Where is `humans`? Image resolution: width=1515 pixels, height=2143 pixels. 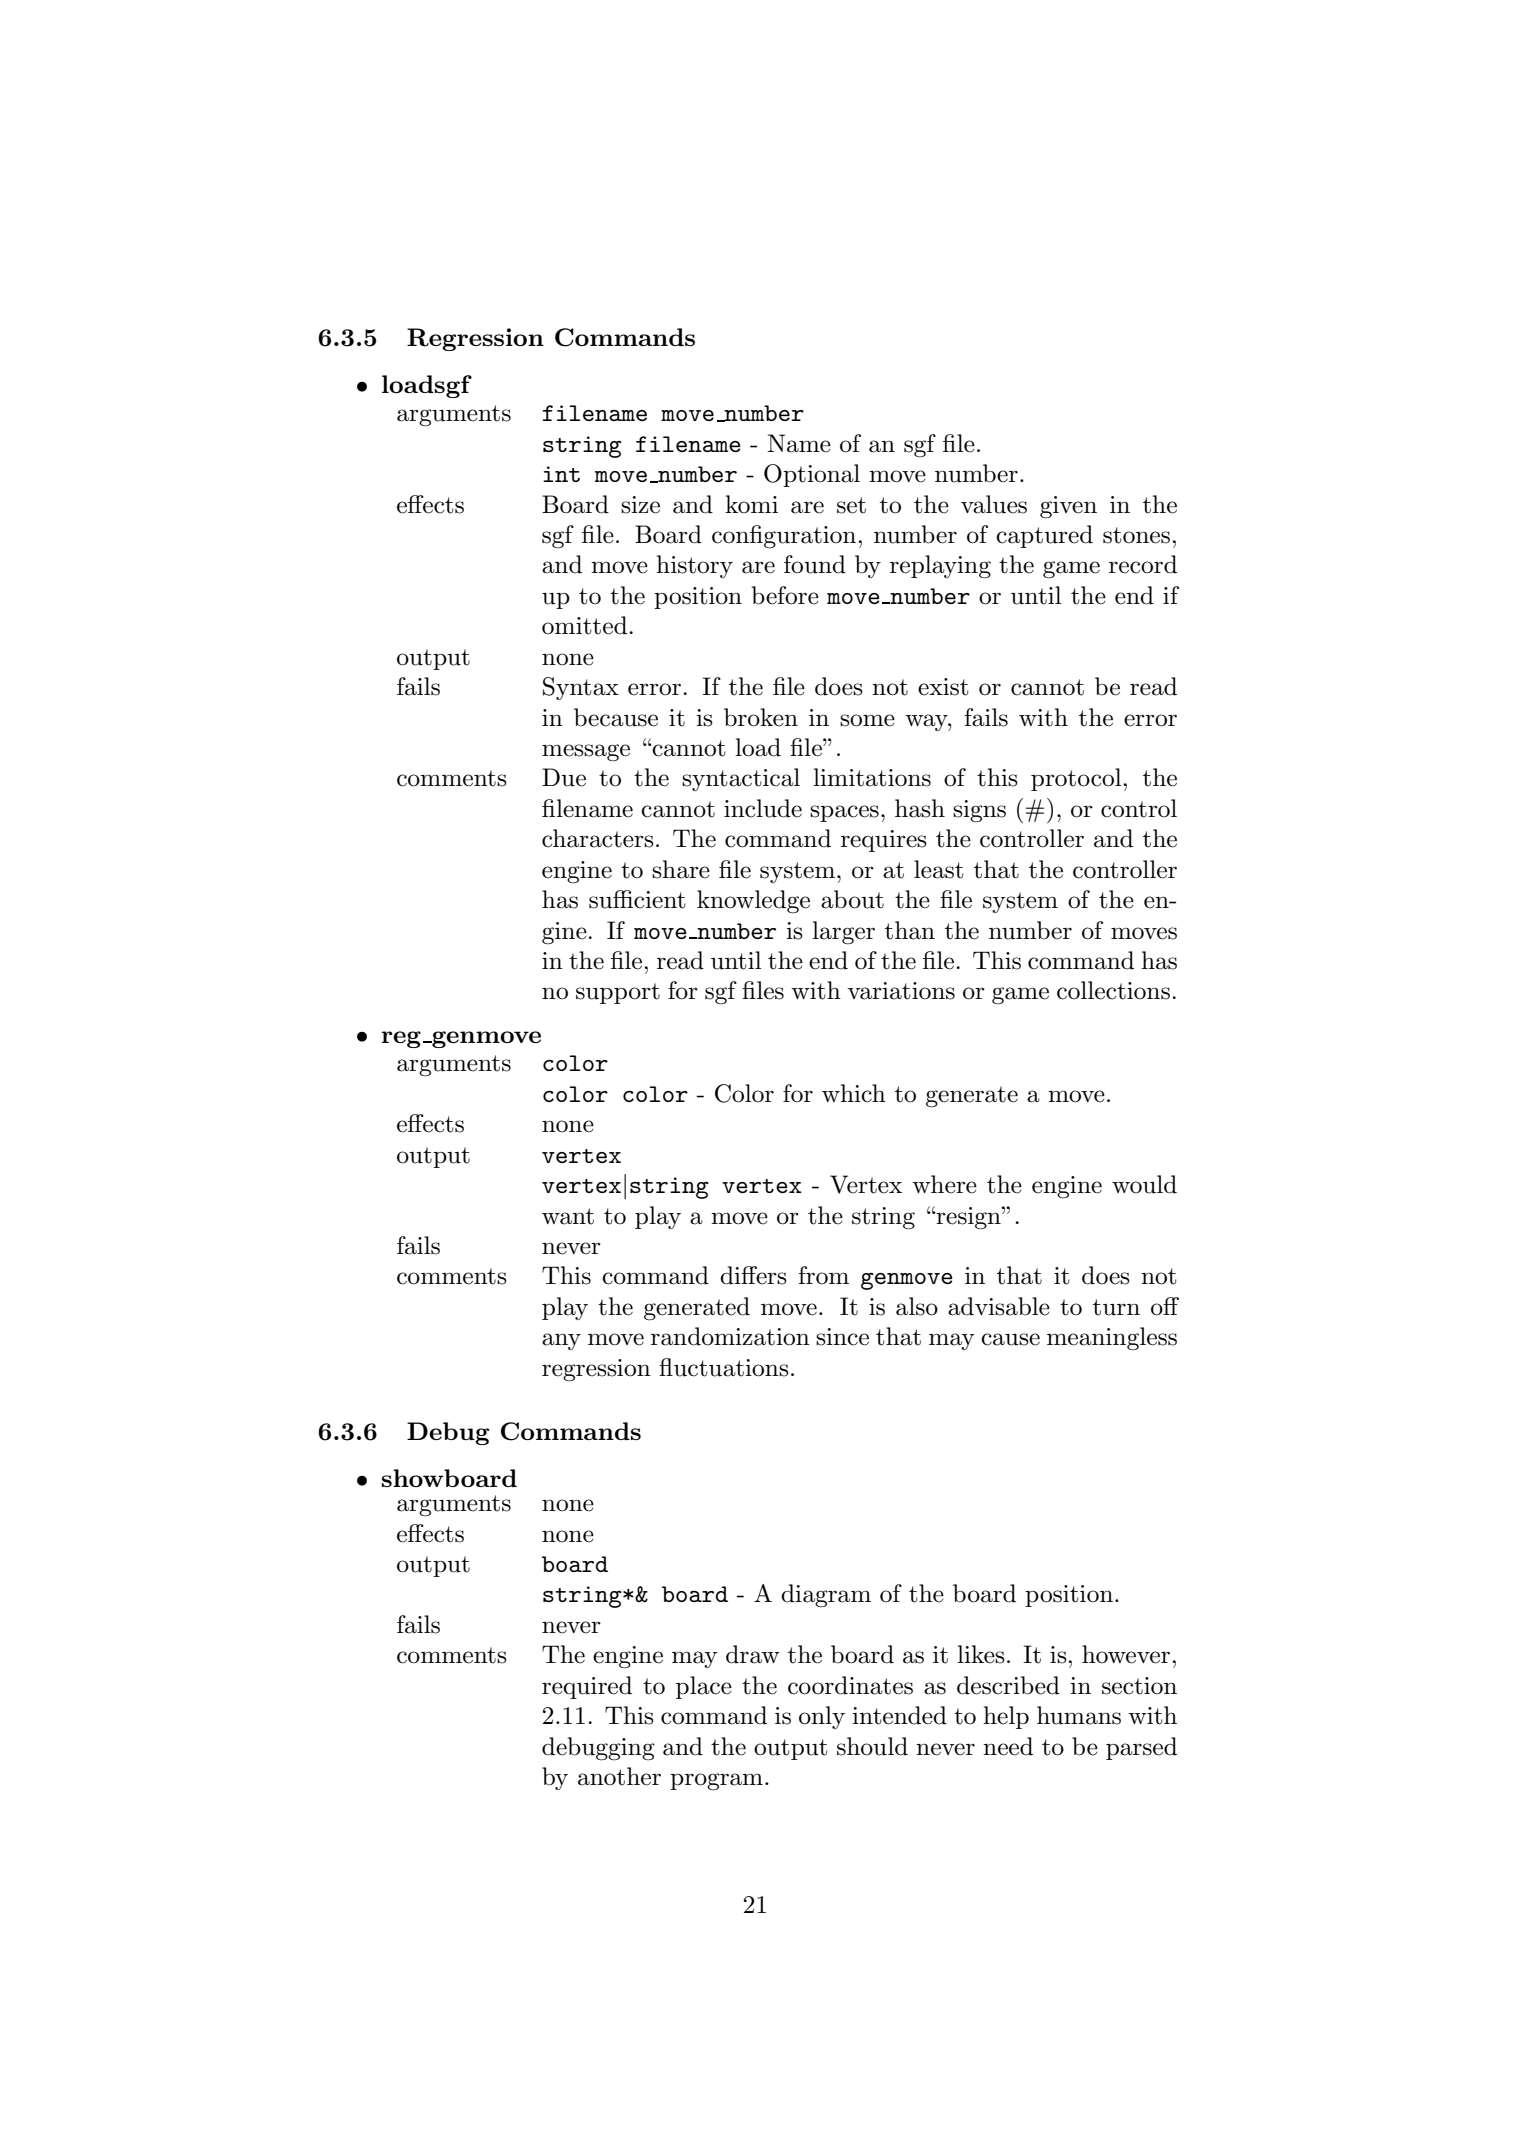
humans is located at coordinates (1079, 1715).
